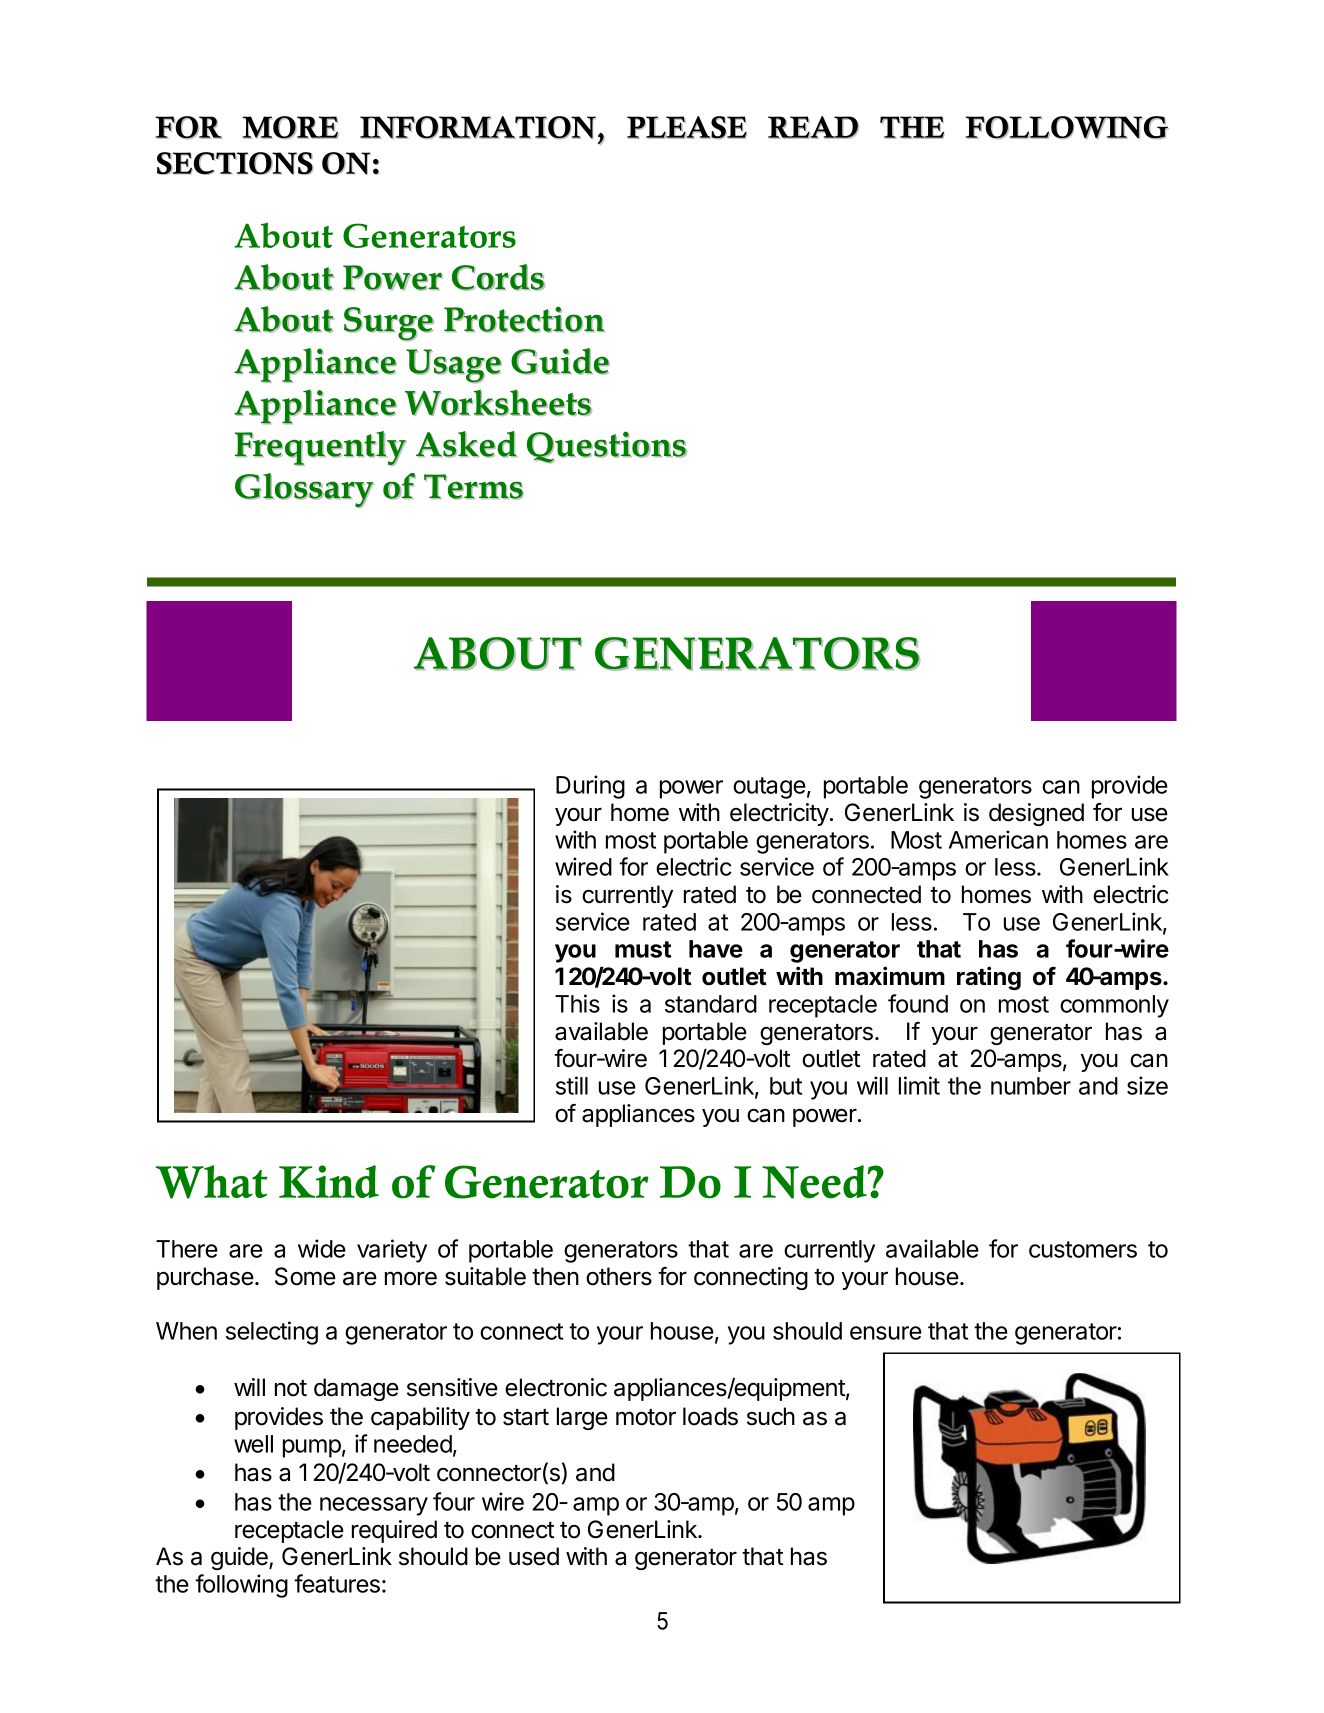 The image size is (1324, 1713). I want to click on Kind, so click(329, 1181).
